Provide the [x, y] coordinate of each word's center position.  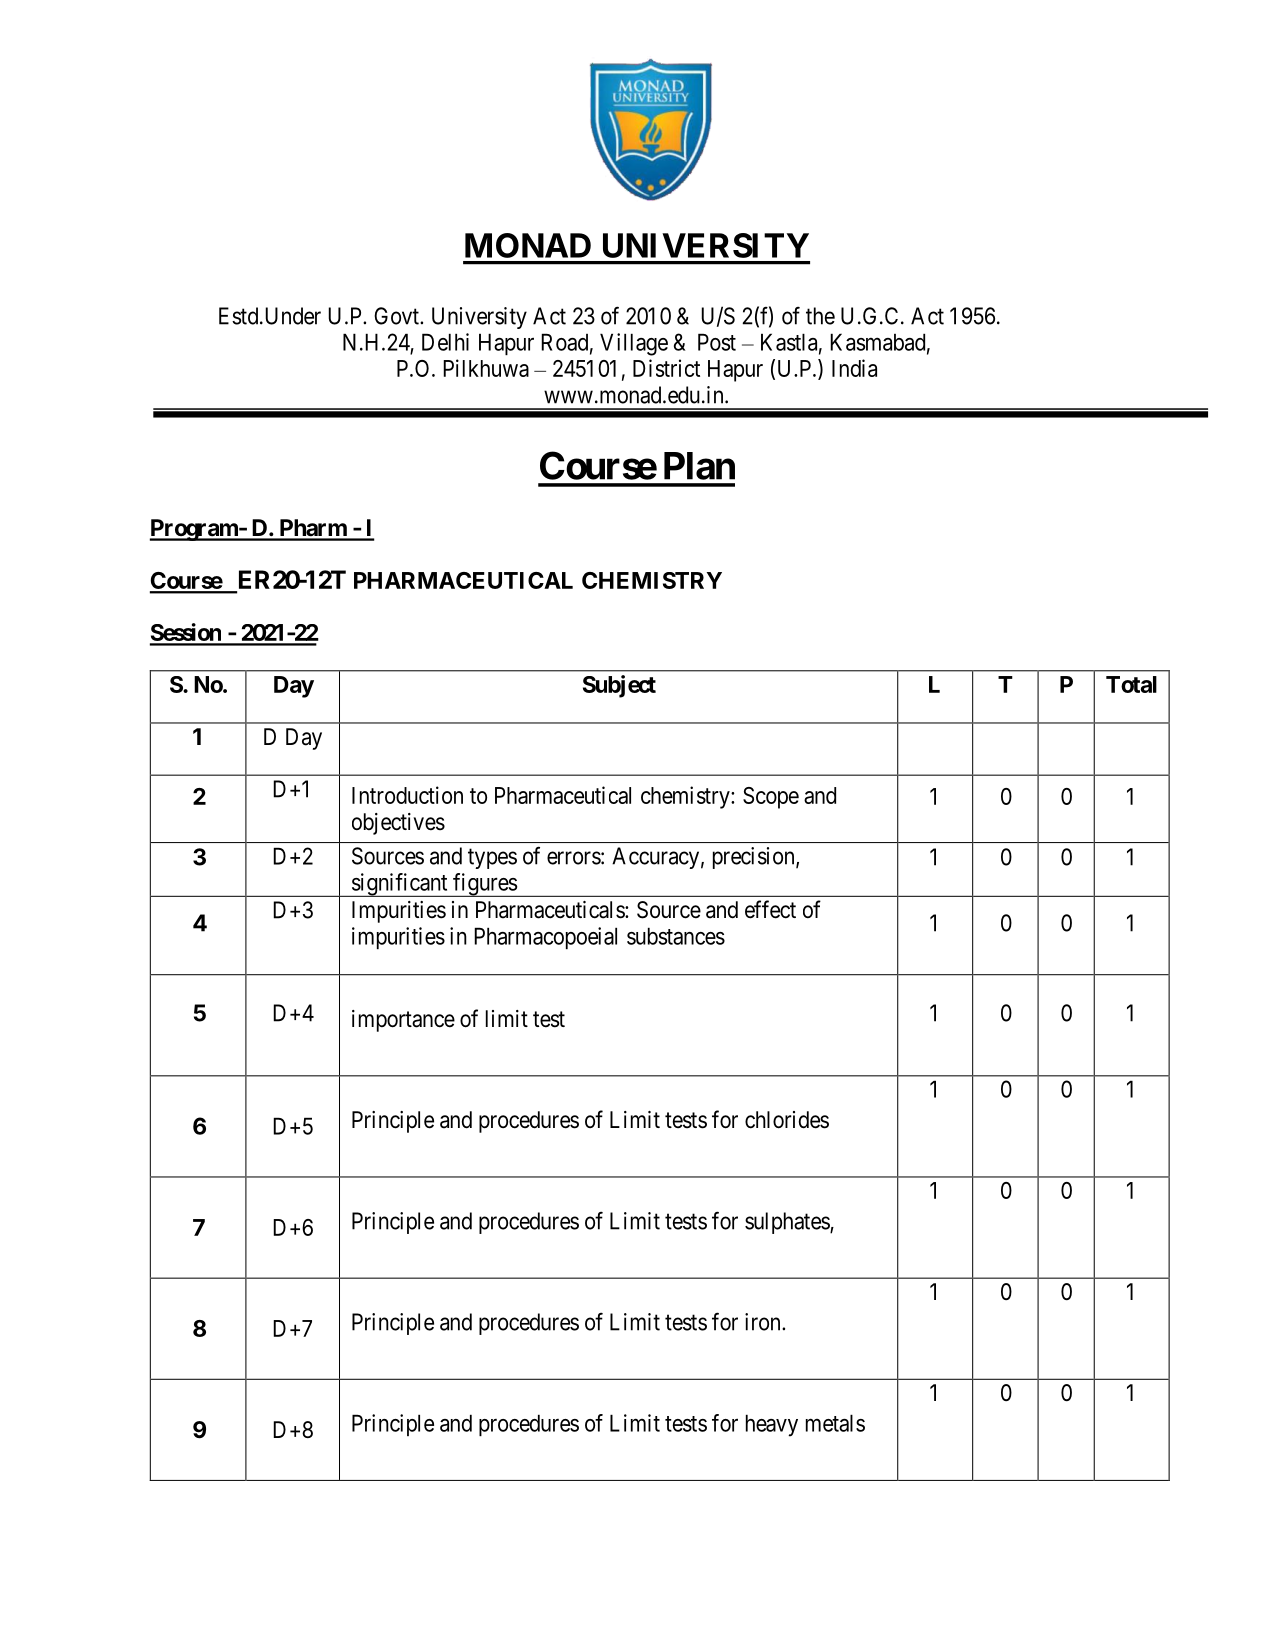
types [492, 859]
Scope [771, 798]
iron [764, 1322]
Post [717, 342]
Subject [619, 686]
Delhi [445, 342]
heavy [772, 1425]
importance [403, 1021]
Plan [699, 466]
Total [1131, 684]
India [854, 368]
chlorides [787, 1120]
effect [770, 909]
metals [835, 1423]
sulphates [788, 1223]
